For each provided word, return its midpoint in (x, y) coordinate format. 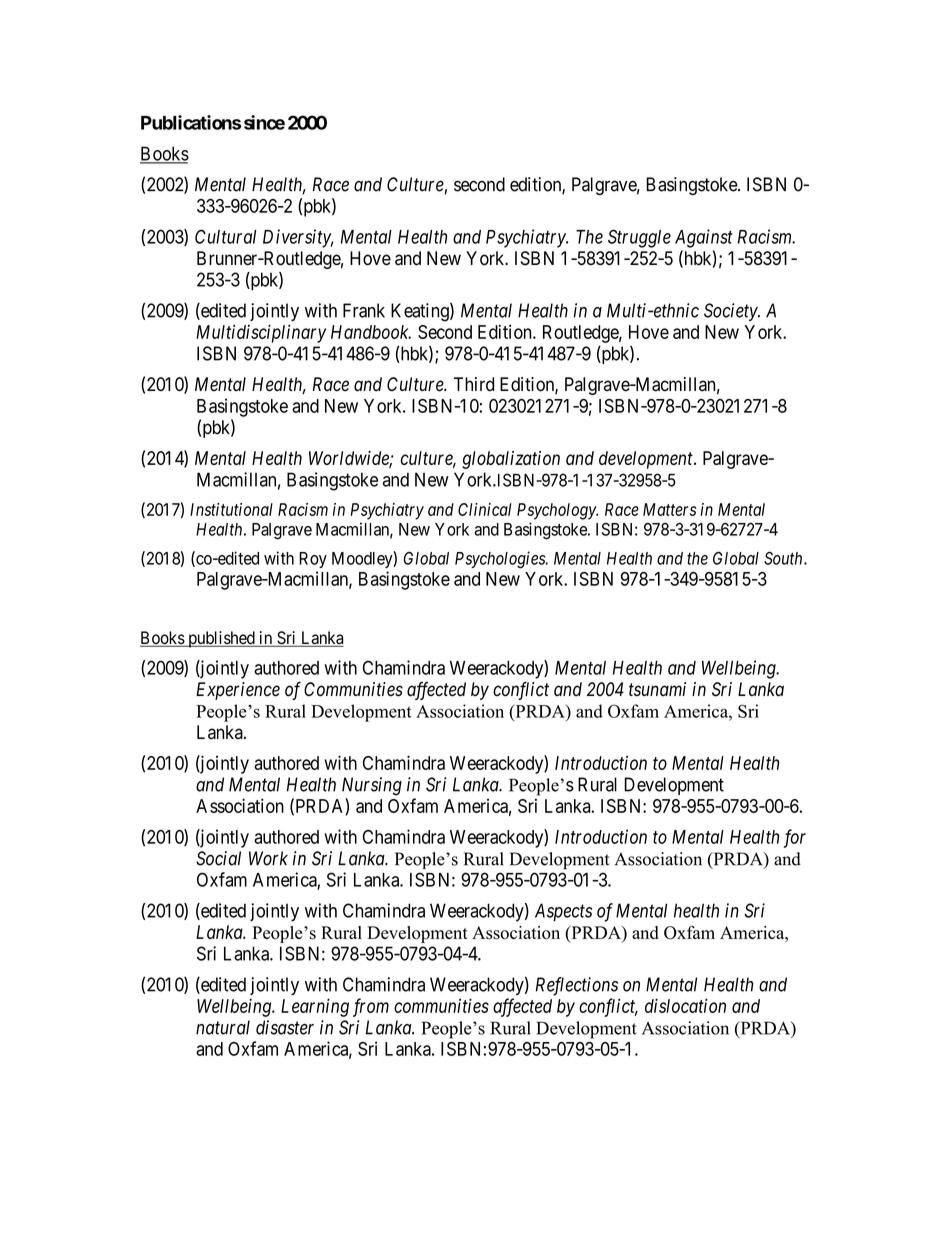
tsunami (657, 689)
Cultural (225, 236)
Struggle (639, 238)
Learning (315, 1007)
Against (704, 238)
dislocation (685, 1005)
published (221, 639)
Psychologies (501, 560)
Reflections (577, 986)
